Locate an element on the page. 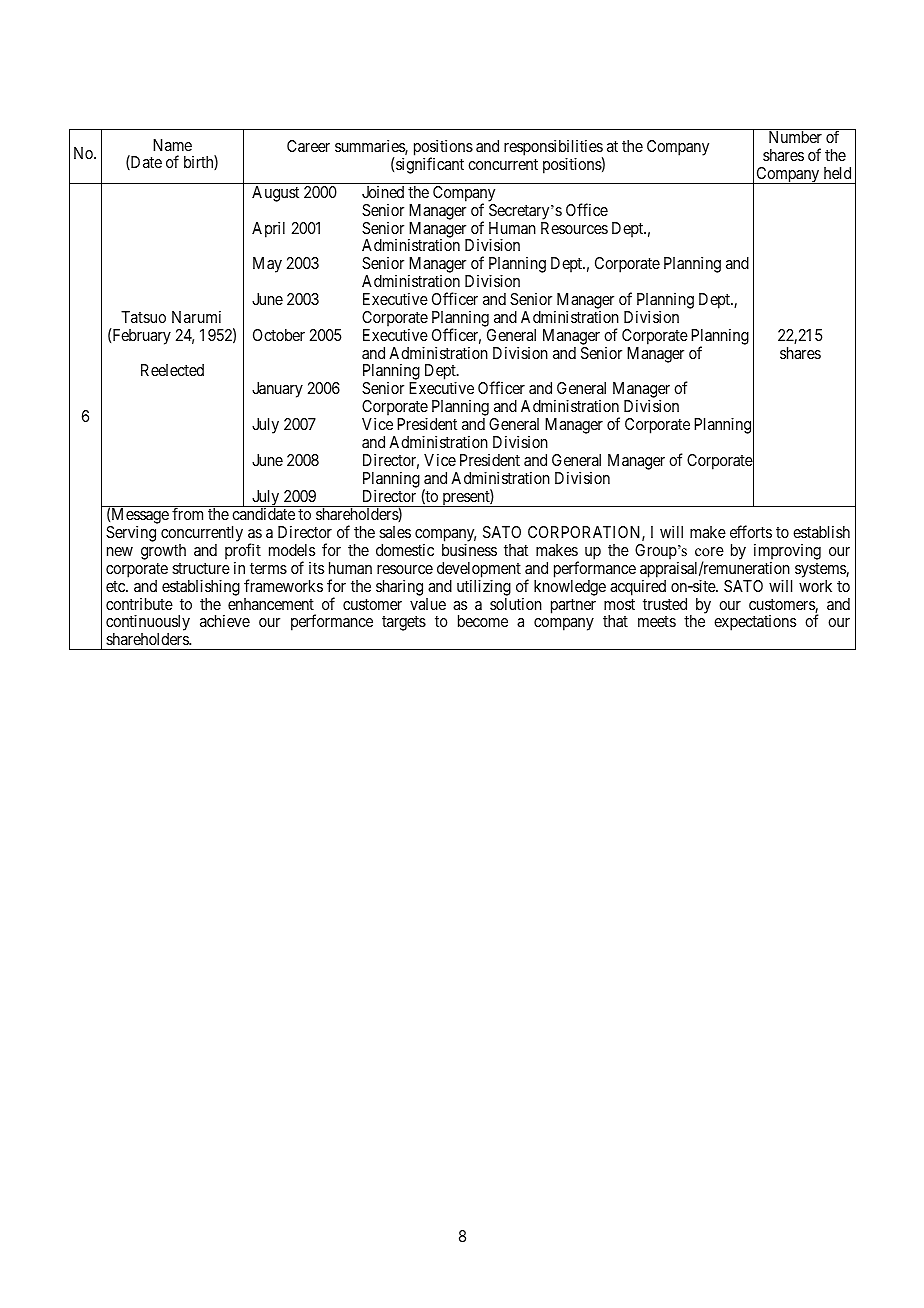 The image size is (924, 1308). Name is located at coordinates (172, 145).
